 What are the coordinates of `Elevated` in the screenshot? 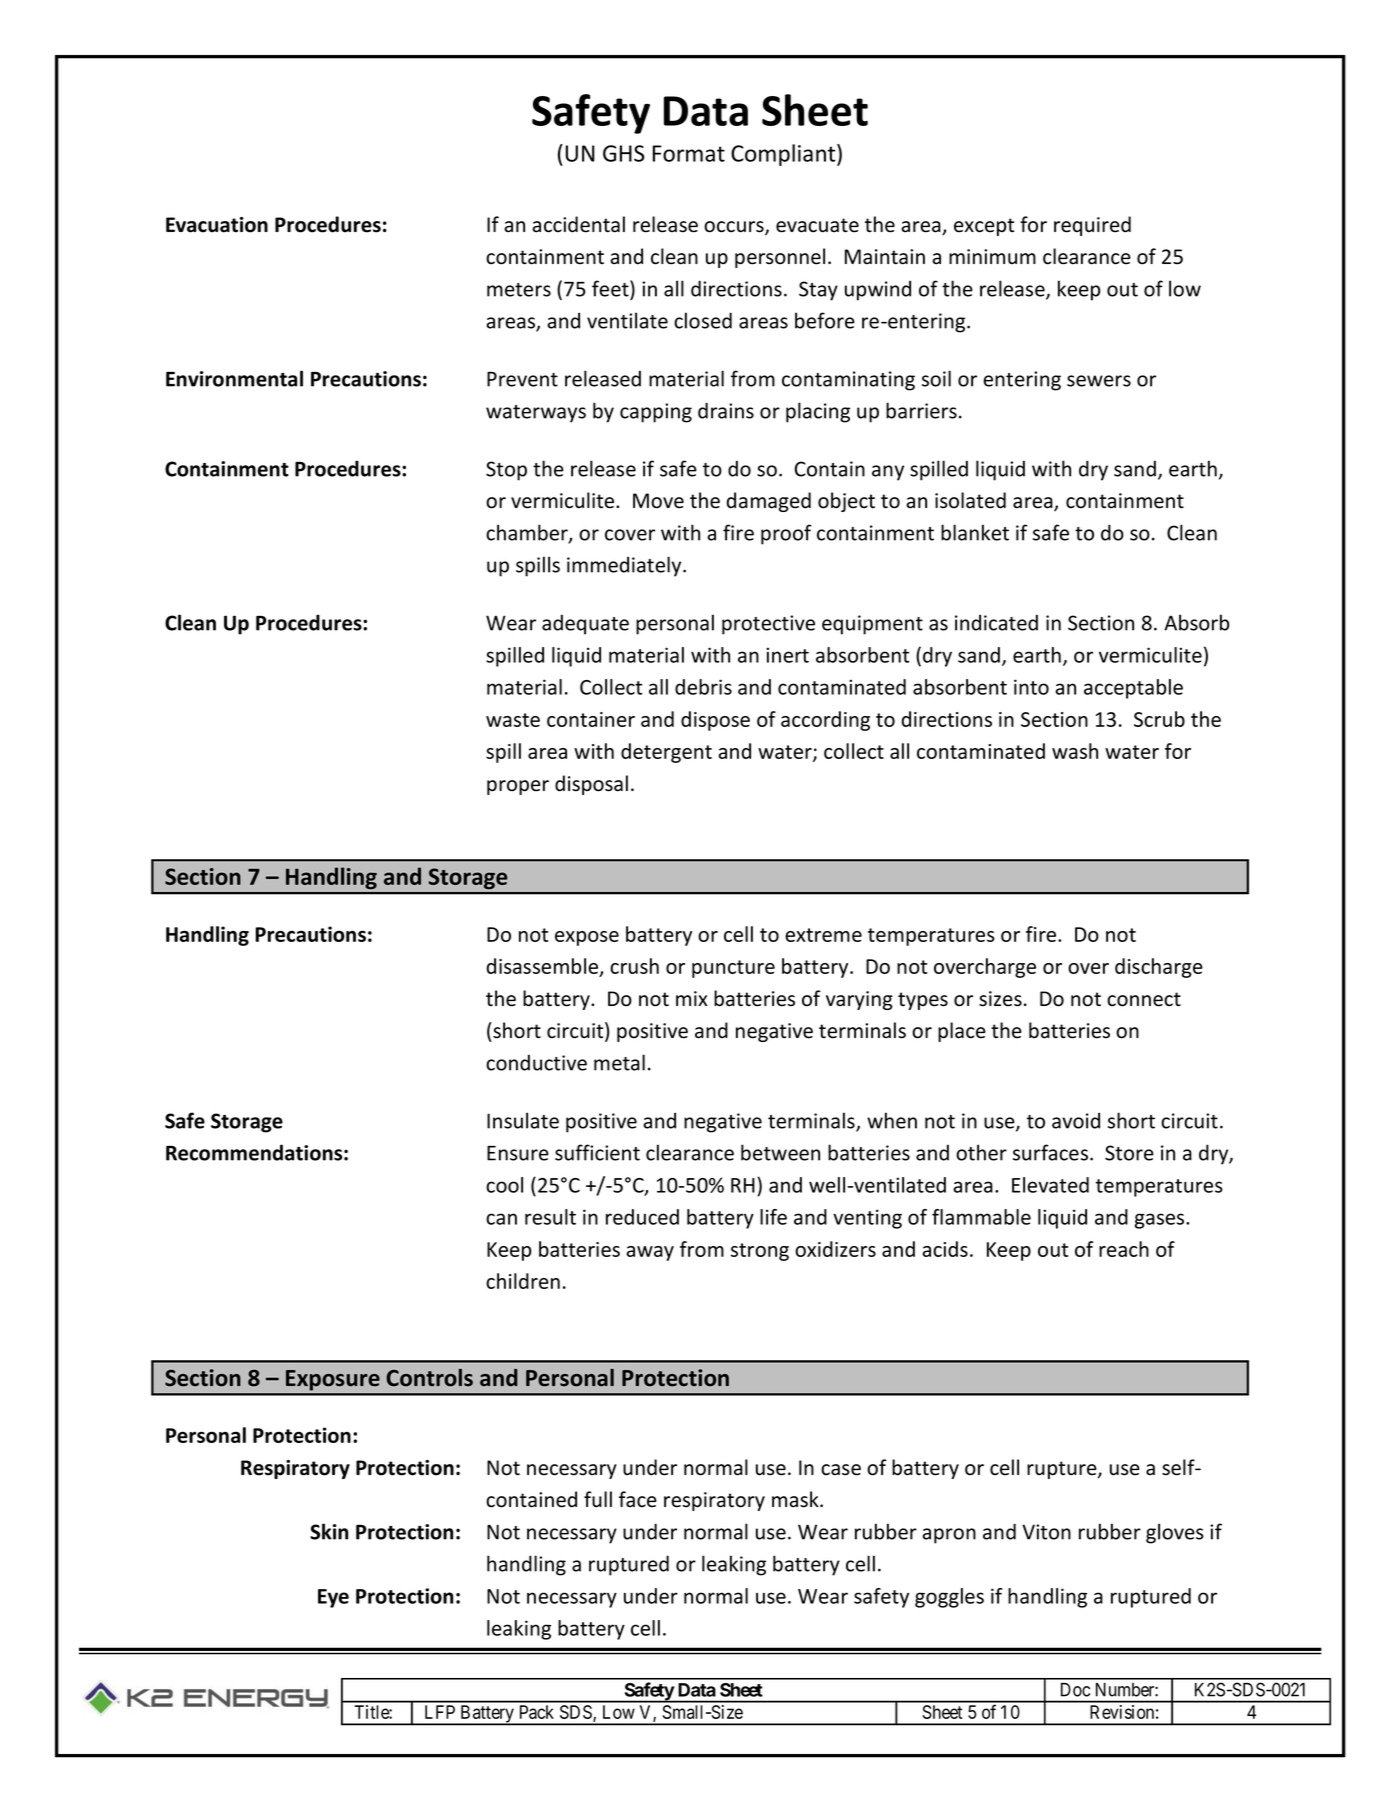 It's located at (1050, 1185).
